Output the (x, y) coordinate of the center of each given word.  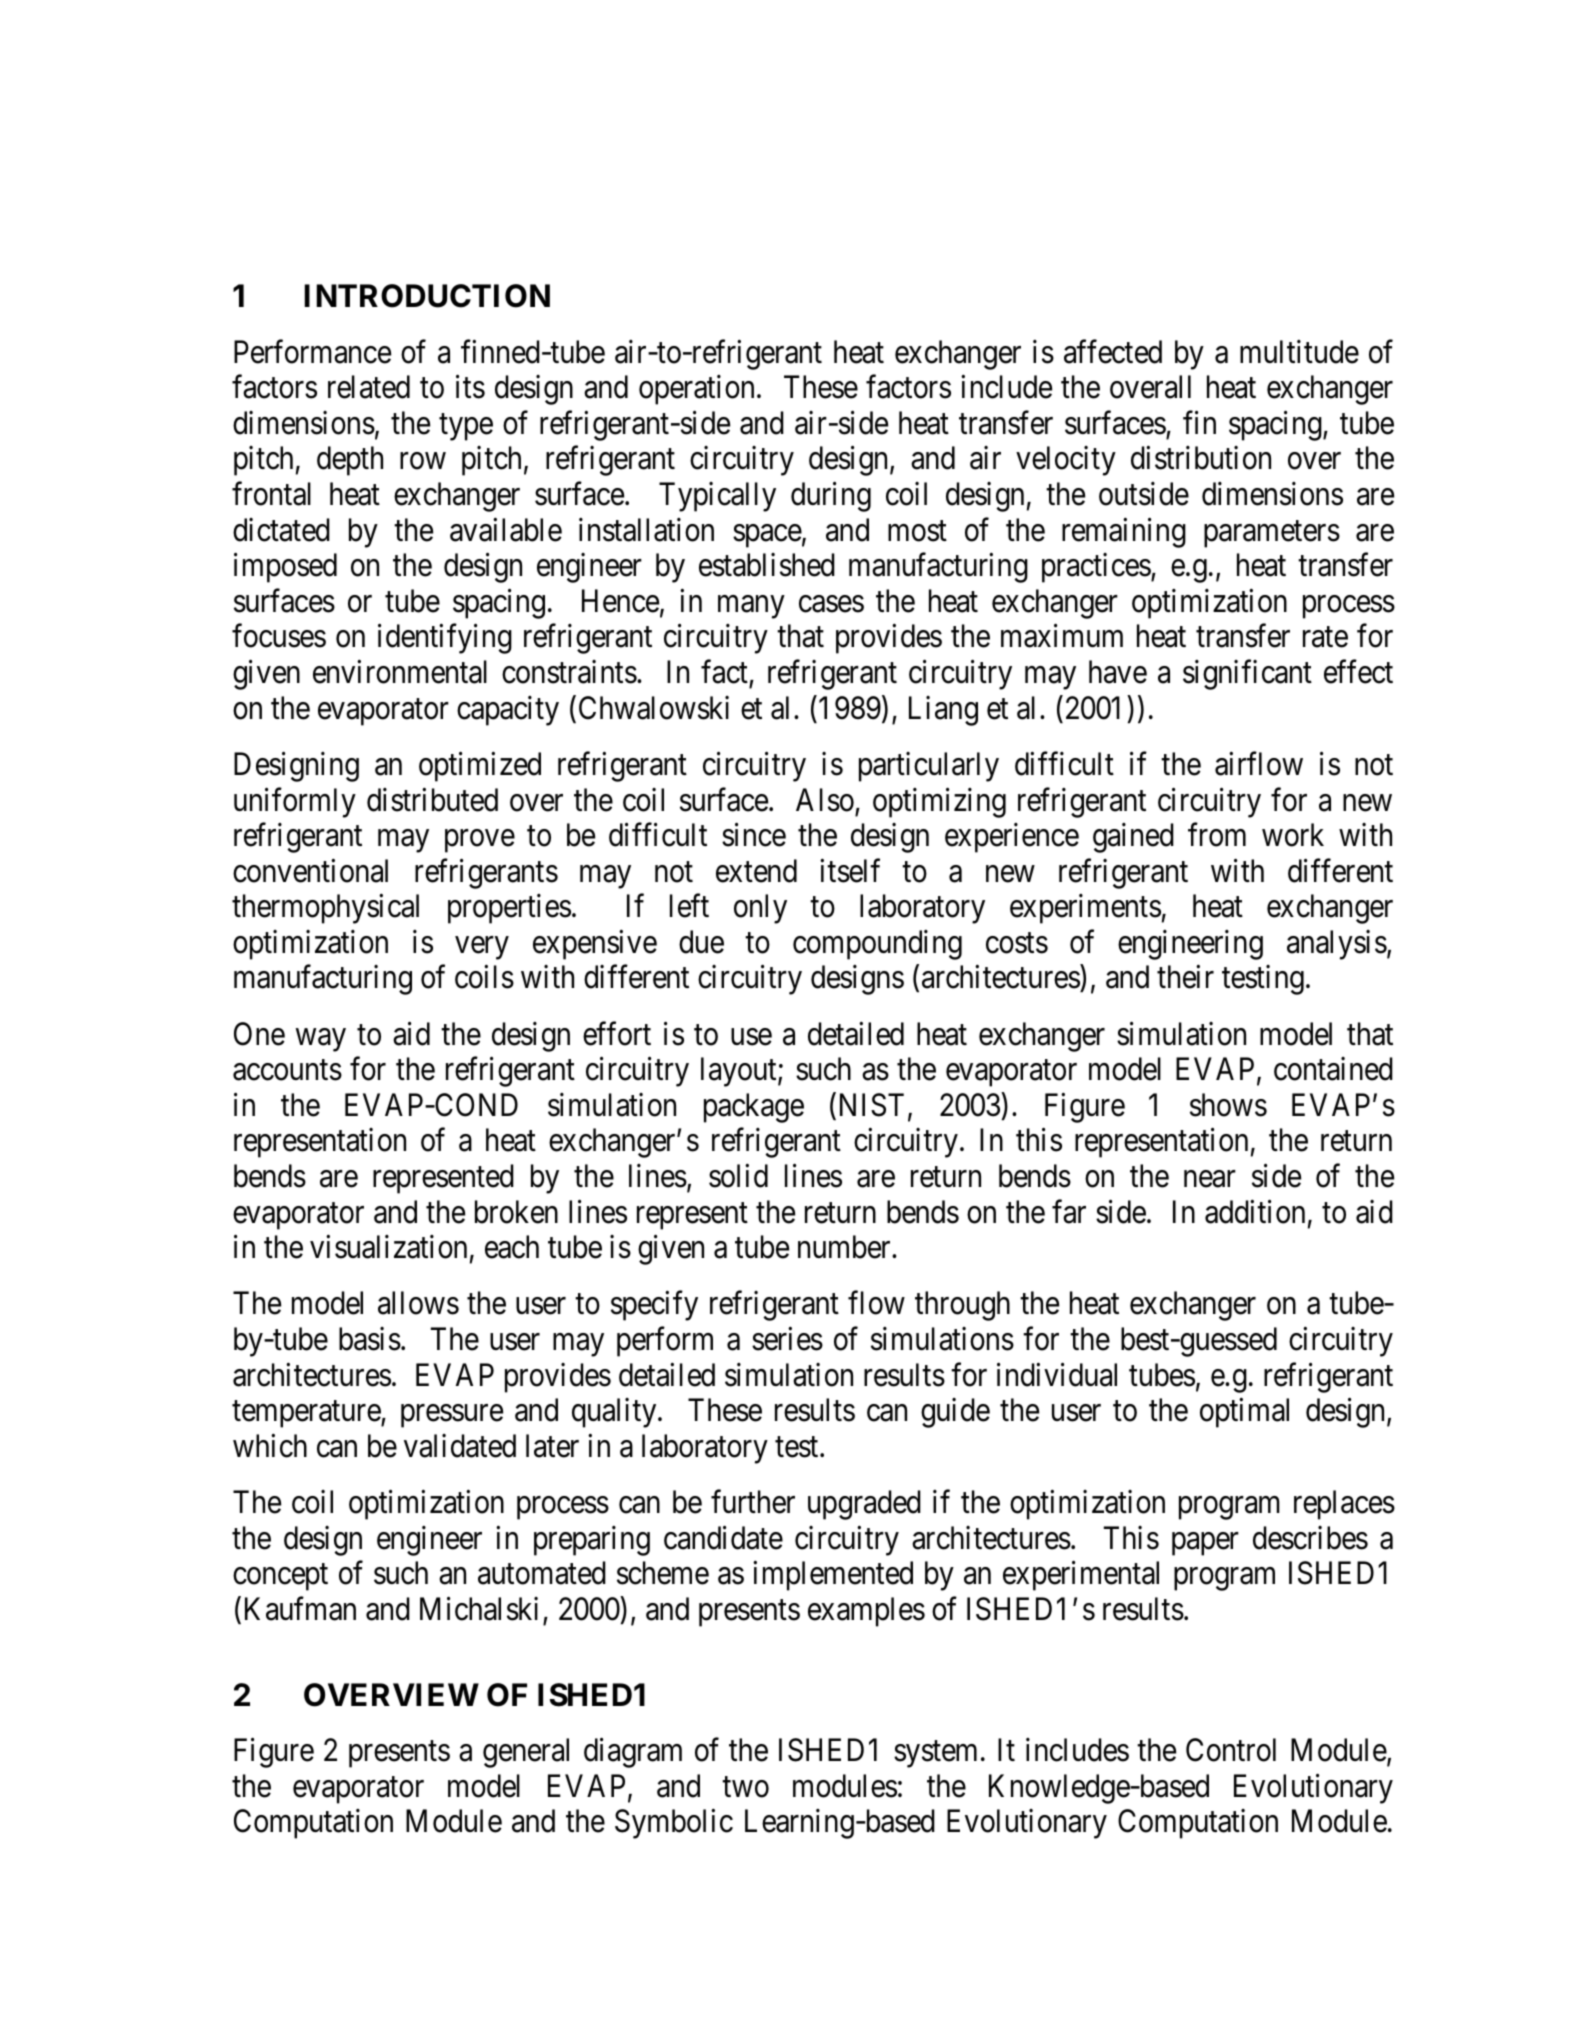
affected (1113, 352)
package (754, 1108)
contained (1333, 1069)
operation (696, 390)
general (526, 1753)
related (369, 387)
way (321, 1040)
